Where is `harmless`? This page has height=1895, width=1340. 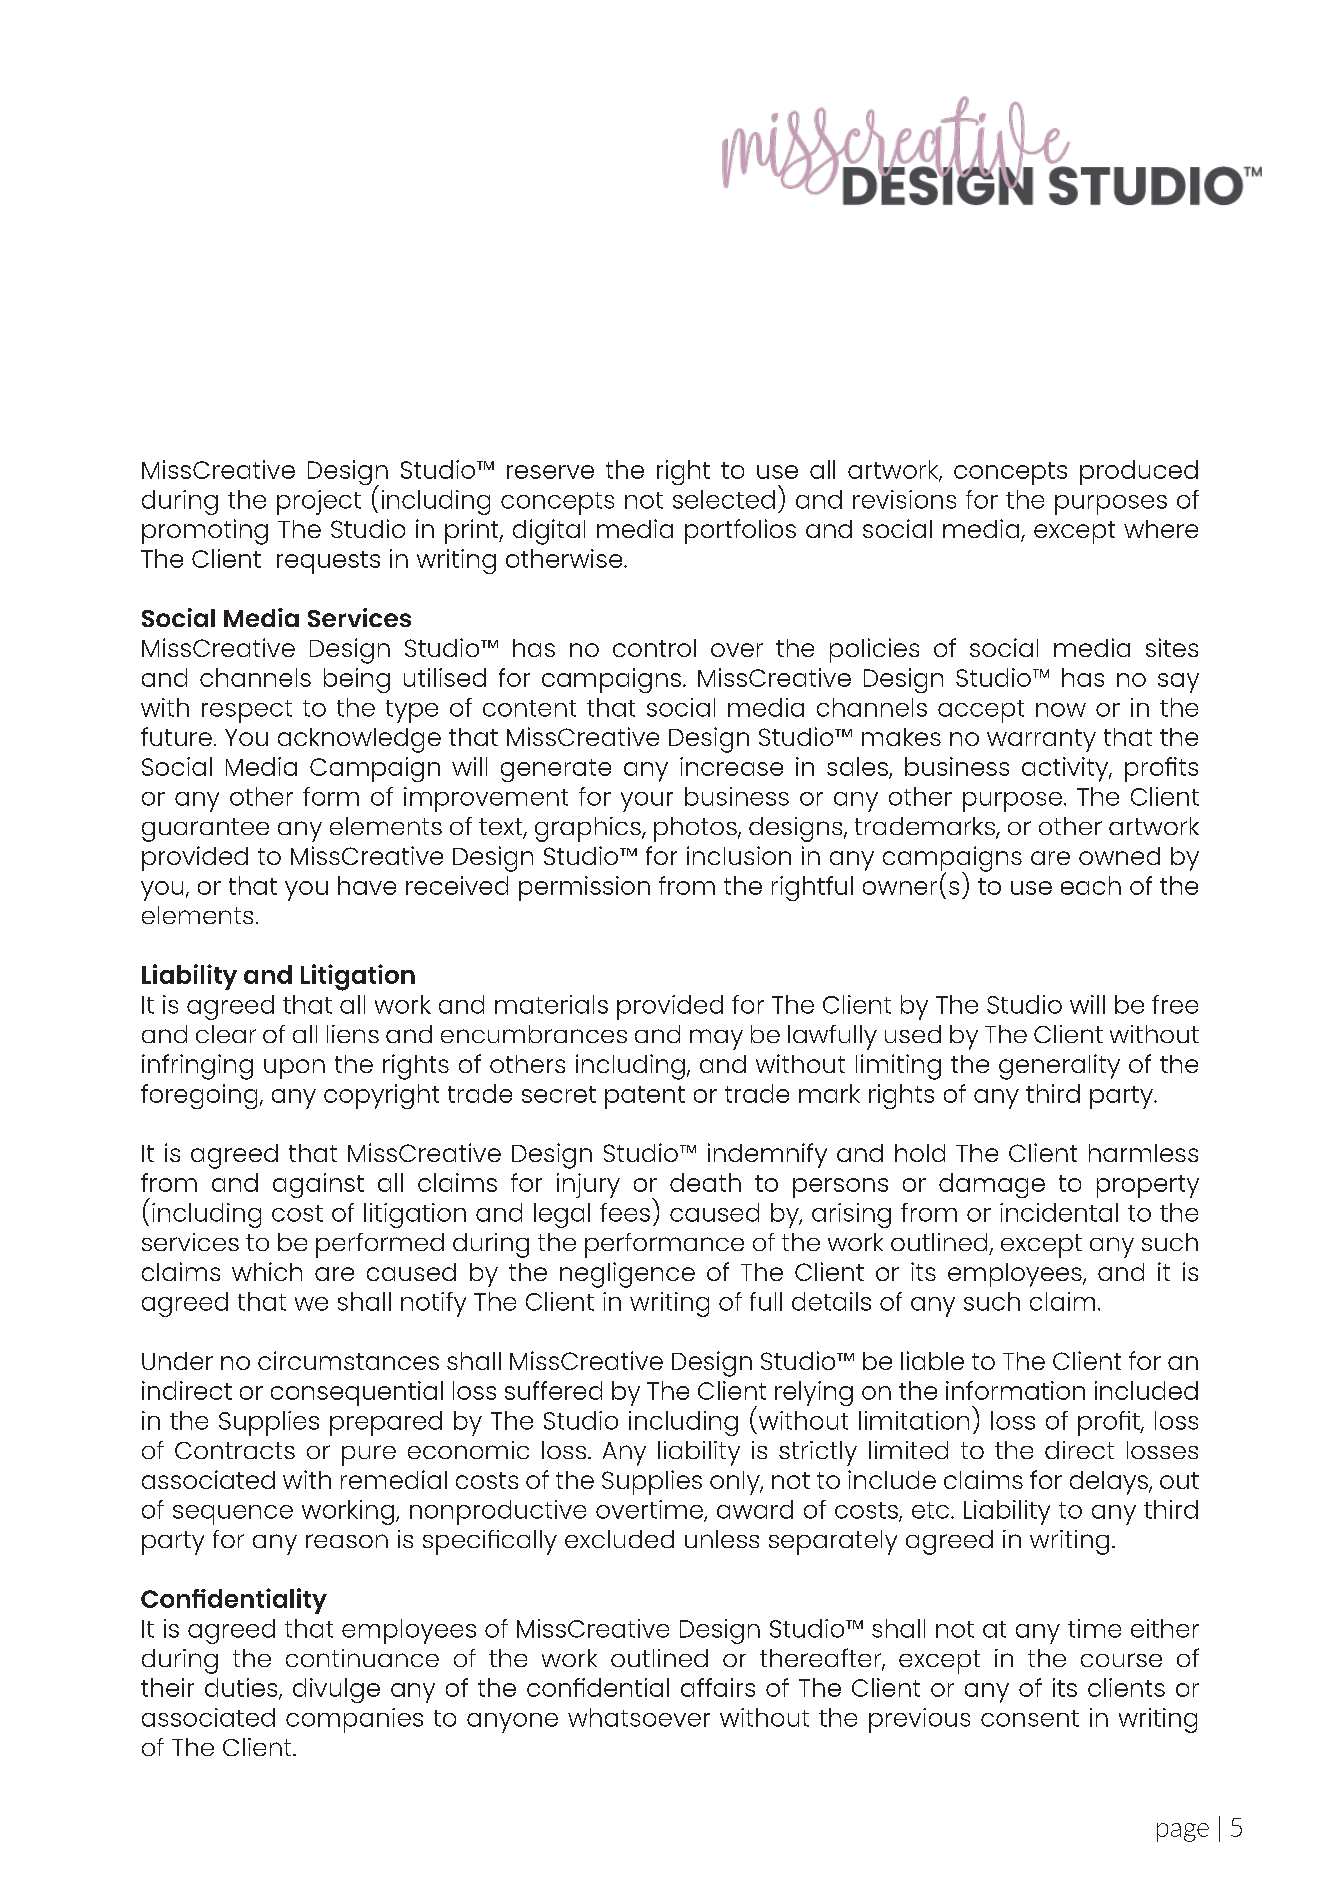
harmless is located at coordinates (1143, 1153).
